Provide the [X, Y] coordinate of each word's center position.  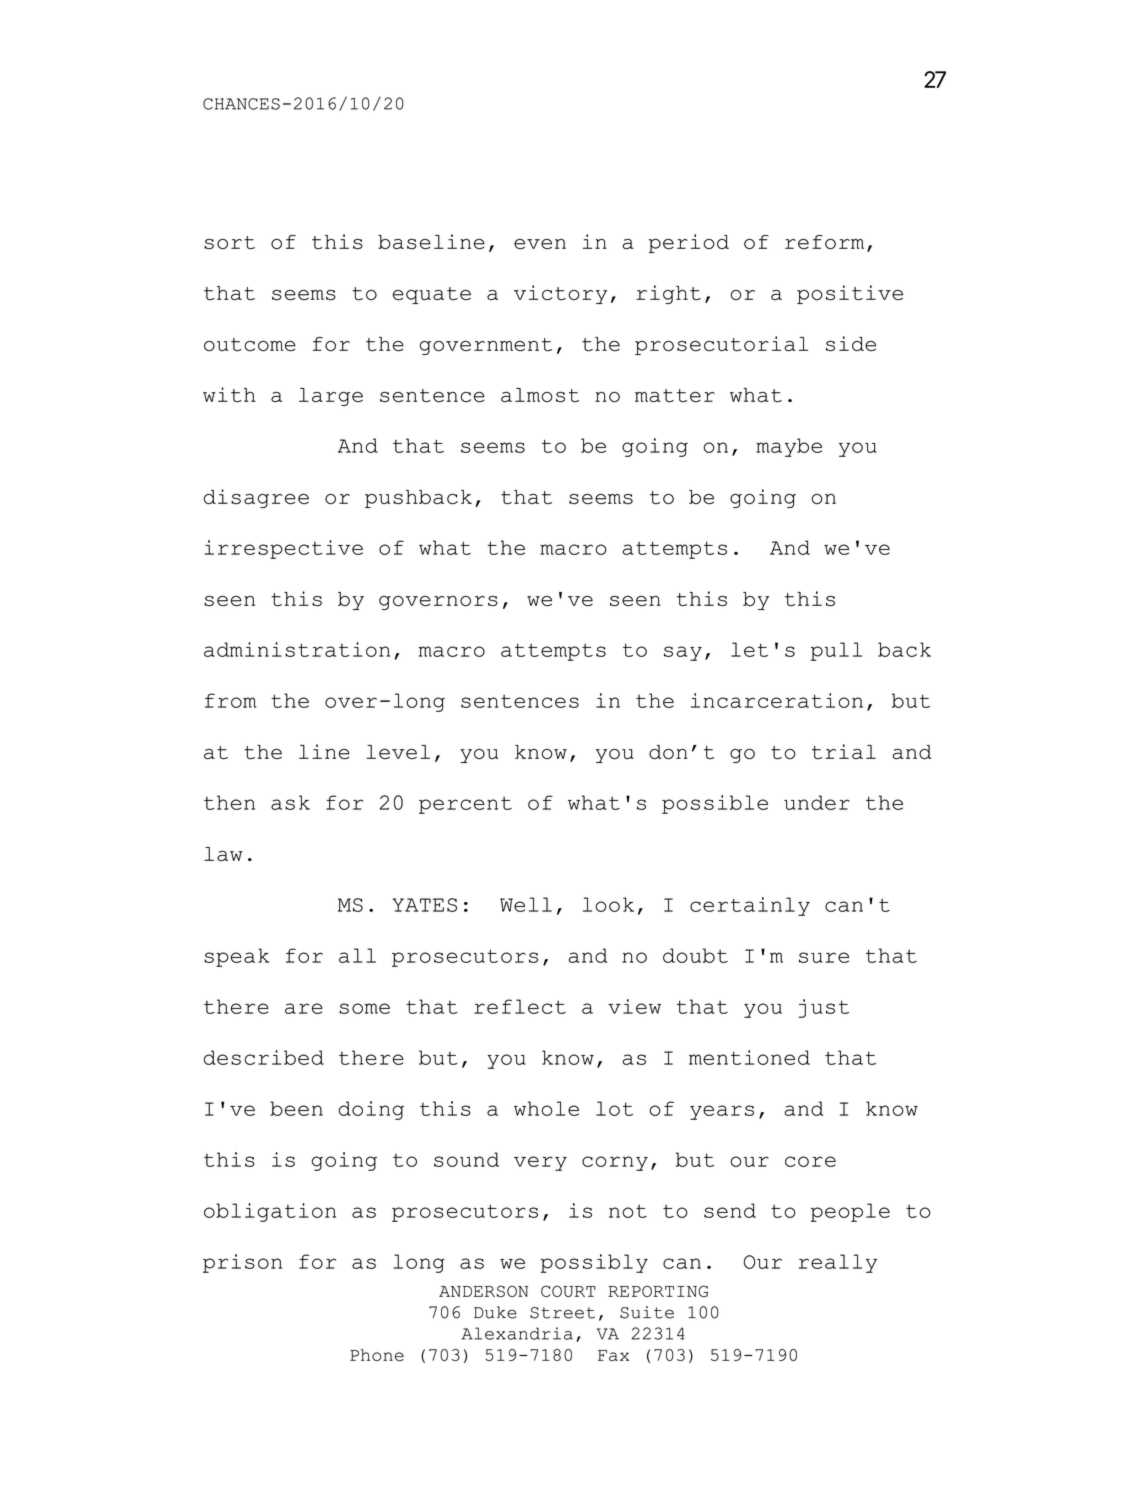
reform [824, 242]
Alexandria [517, 1333]
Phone [377, 1355]
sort [229, 243]
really [838, 1263]
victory [560, 294]
